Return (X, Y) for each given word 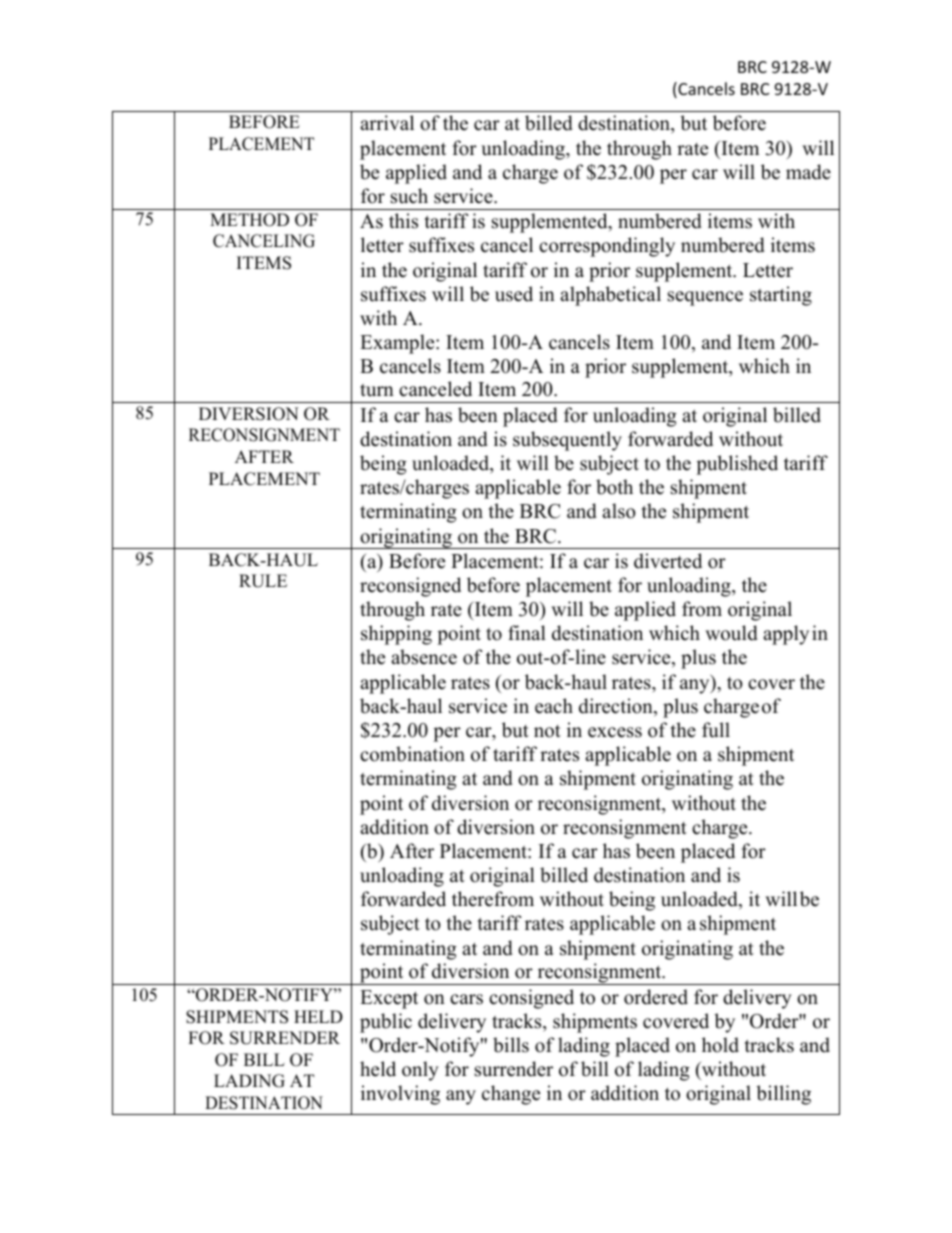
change (511, 1095)
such (409, 196)
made (808, 172)
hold (720, 1045)
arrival (387, 122)
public (386, 1023)
